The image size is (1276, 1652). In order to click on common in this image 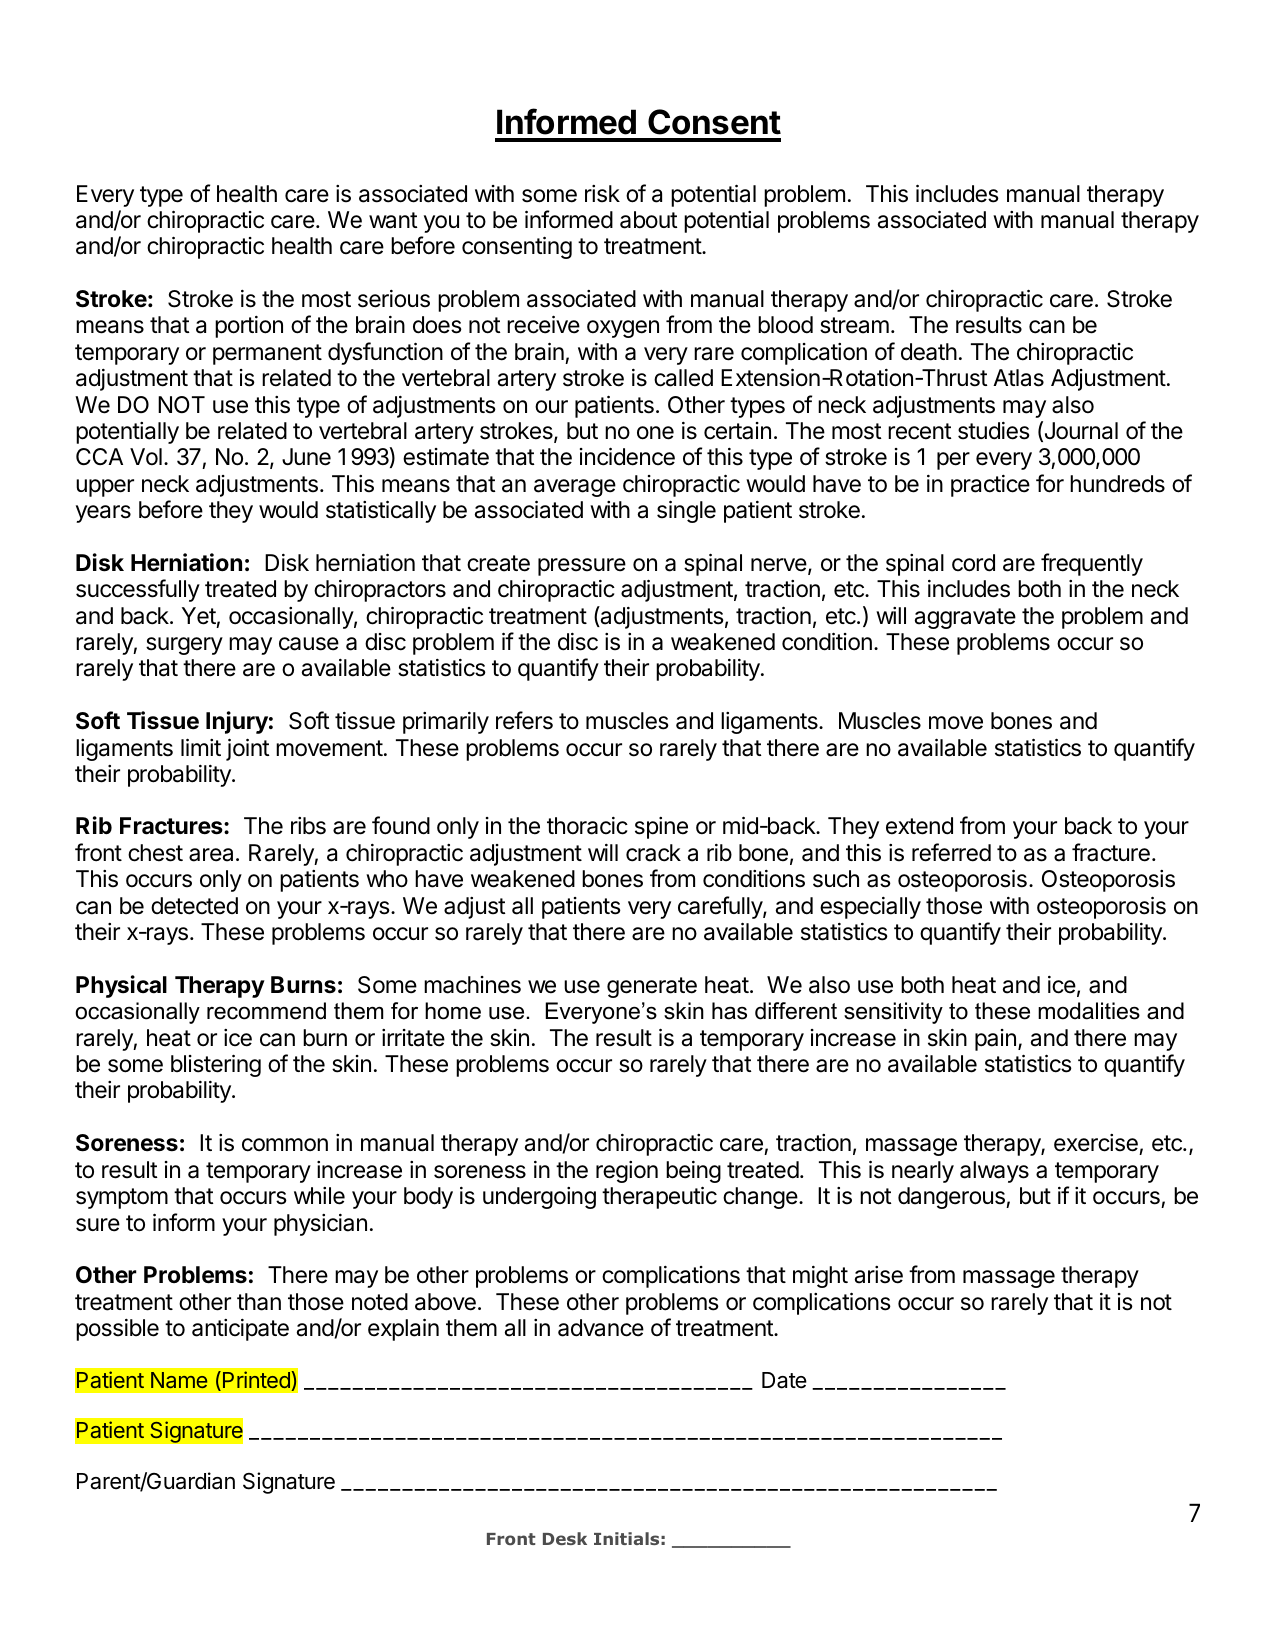, I will do `click(285, 1145)`.
